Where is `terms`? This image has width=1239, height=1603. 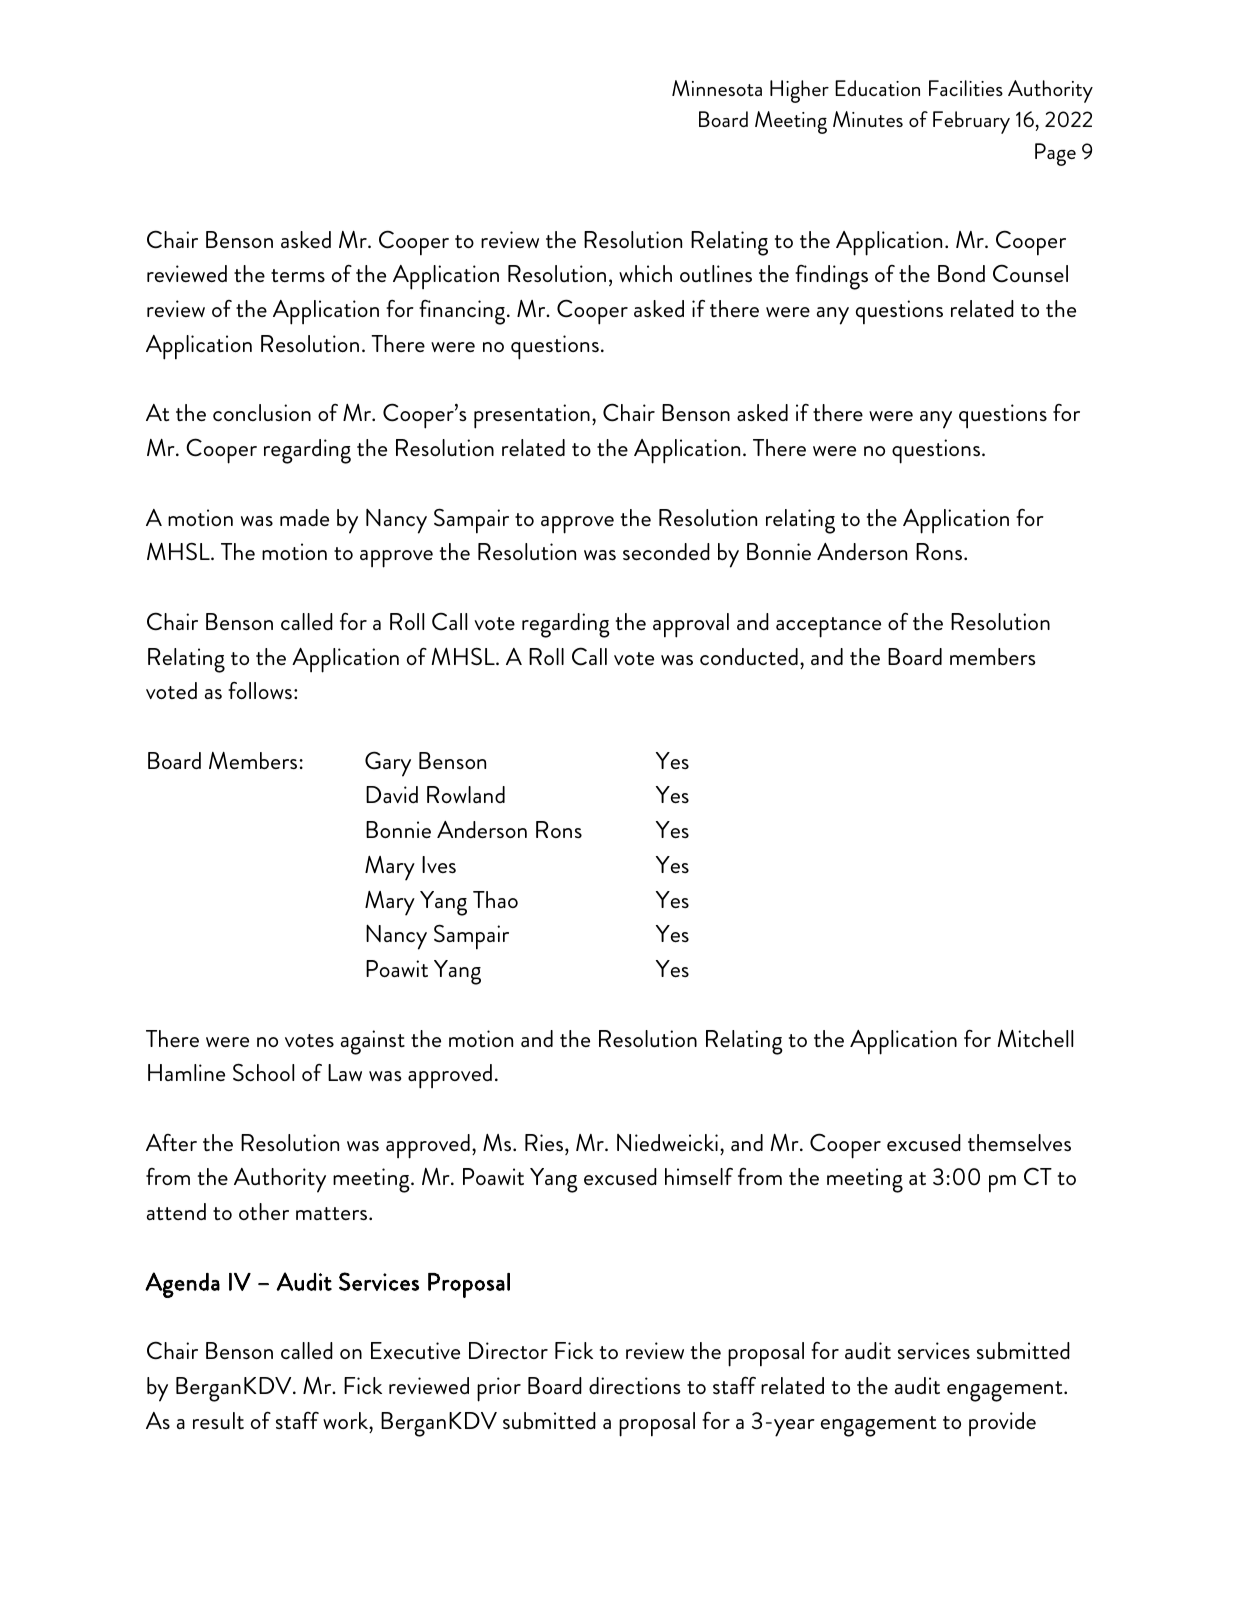
terms is located at coordinates (298, 275).
